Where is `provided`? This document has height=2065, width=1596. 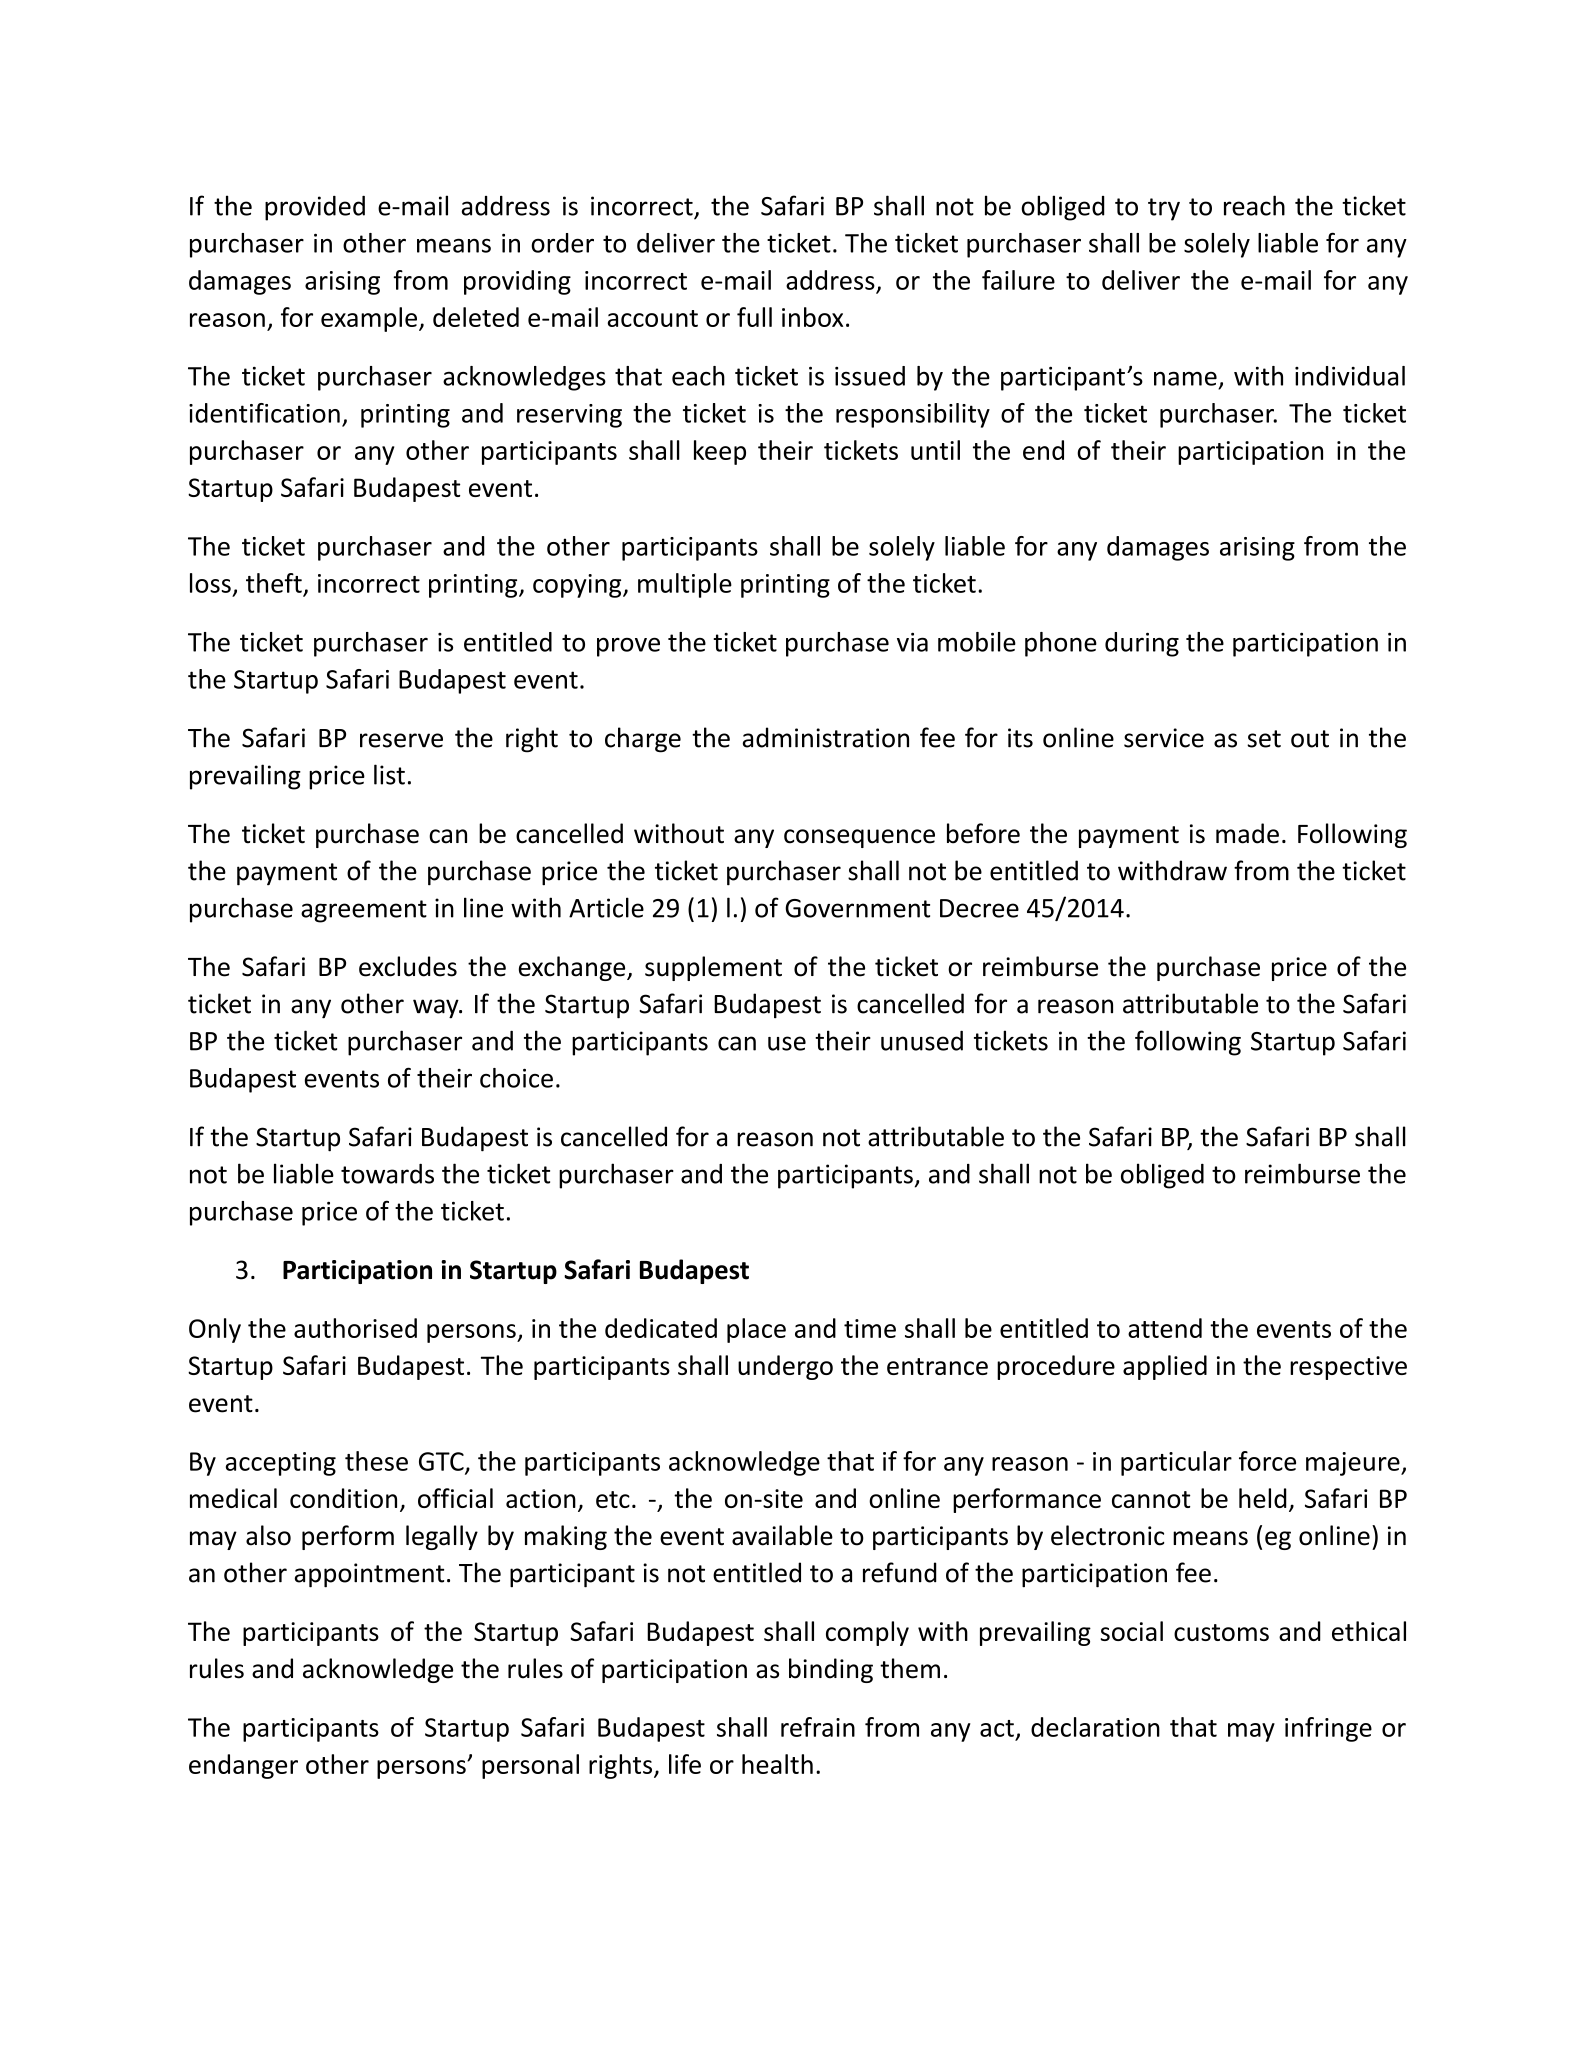
provided is located at coordinates (315, 208).
